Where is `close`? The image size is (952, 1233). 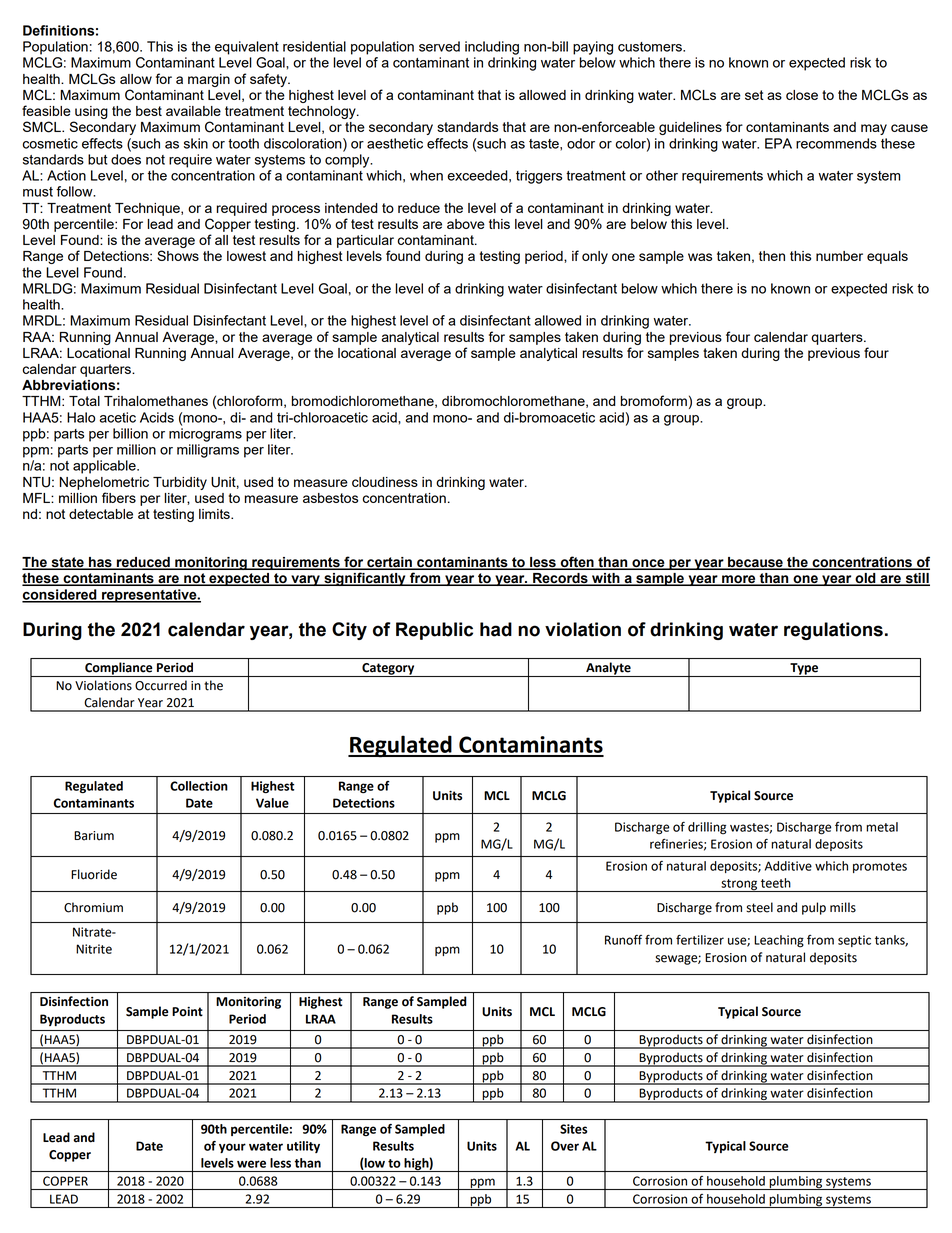
close is located at coordinates (802, 95).
